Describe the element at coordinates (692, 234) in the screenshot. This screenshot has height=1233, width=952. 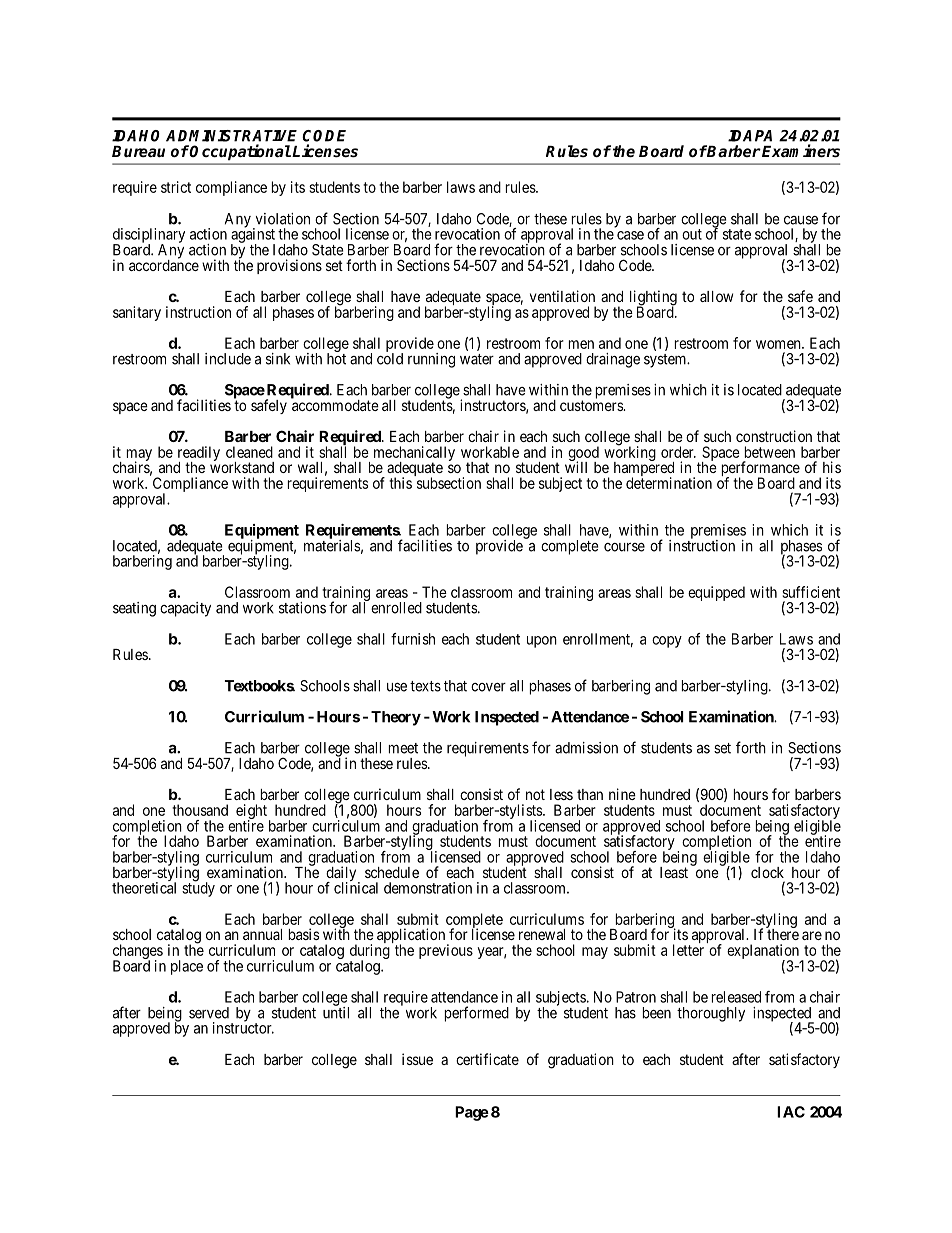
I see `out` at that location.
